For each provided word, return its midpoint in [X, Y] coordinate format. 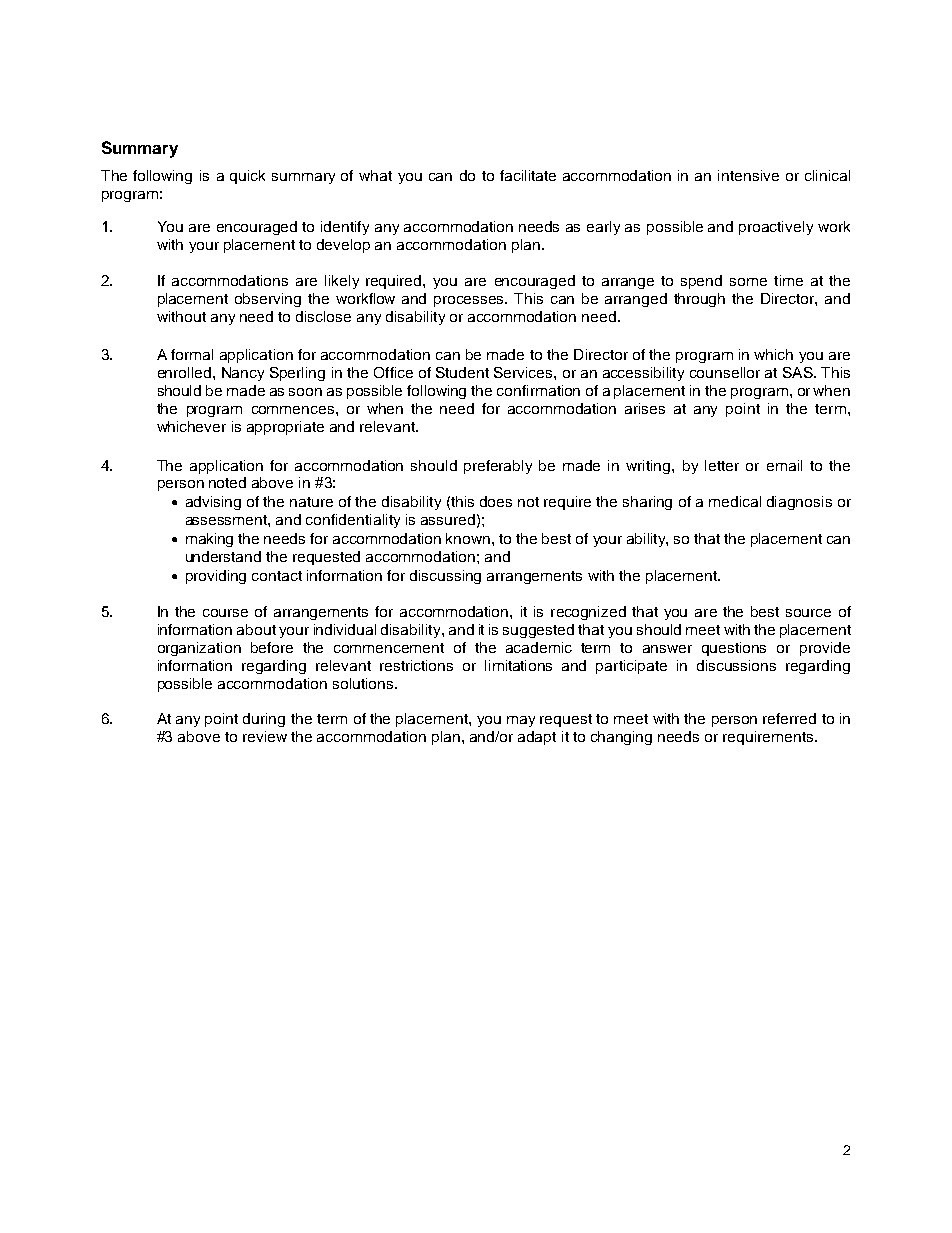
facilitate [528, 175]
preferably [498, 467]
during [264, 720]
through [699, 300]
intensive [748, 175]
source [808, 613]
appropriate [285, 428]
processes [470, 301]
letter [722, 465]
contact [277, 576]
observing [268, 300]
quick [247, 177]
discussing [445, 577]
